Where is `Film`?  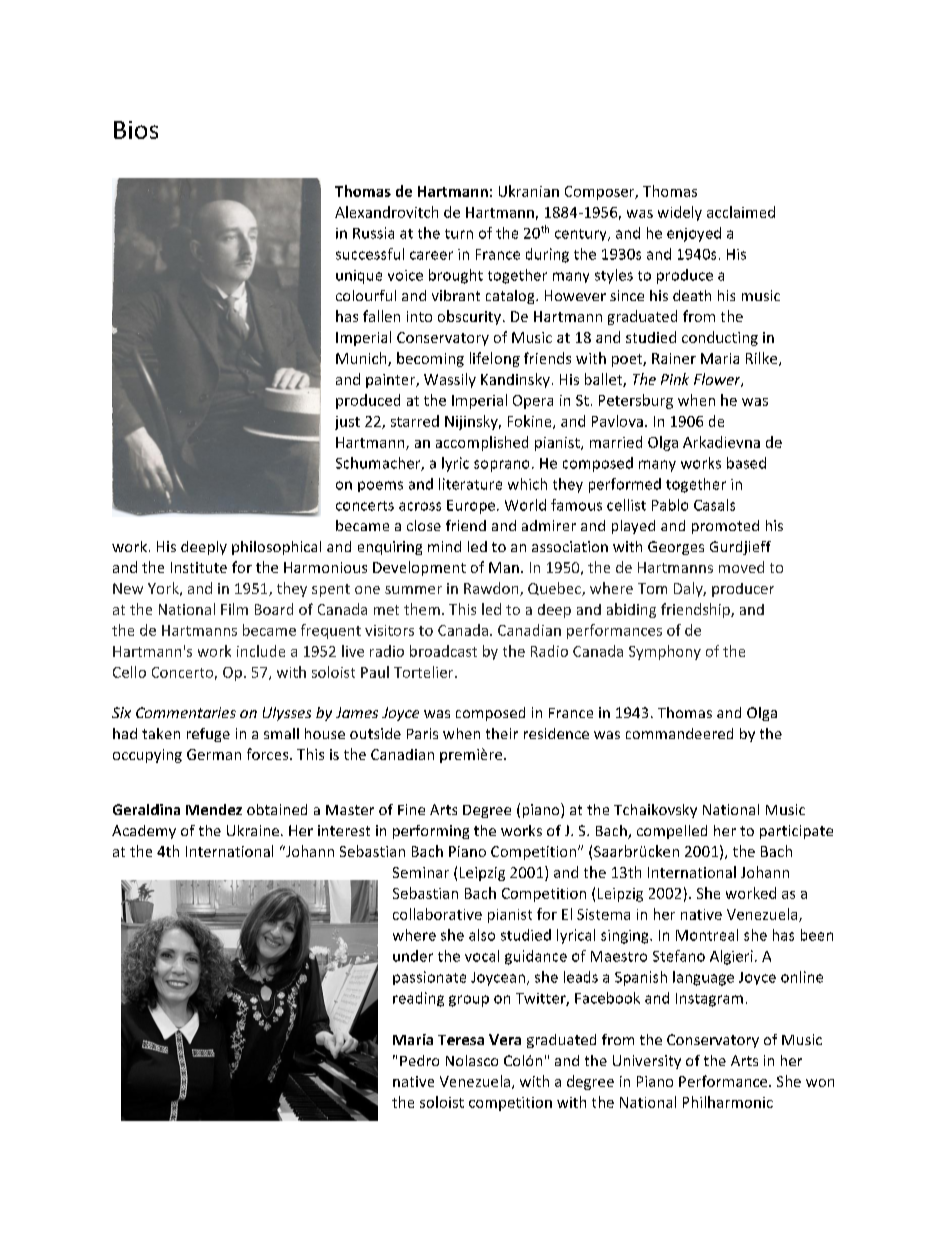
Film is located at coordinates (234, 609).
